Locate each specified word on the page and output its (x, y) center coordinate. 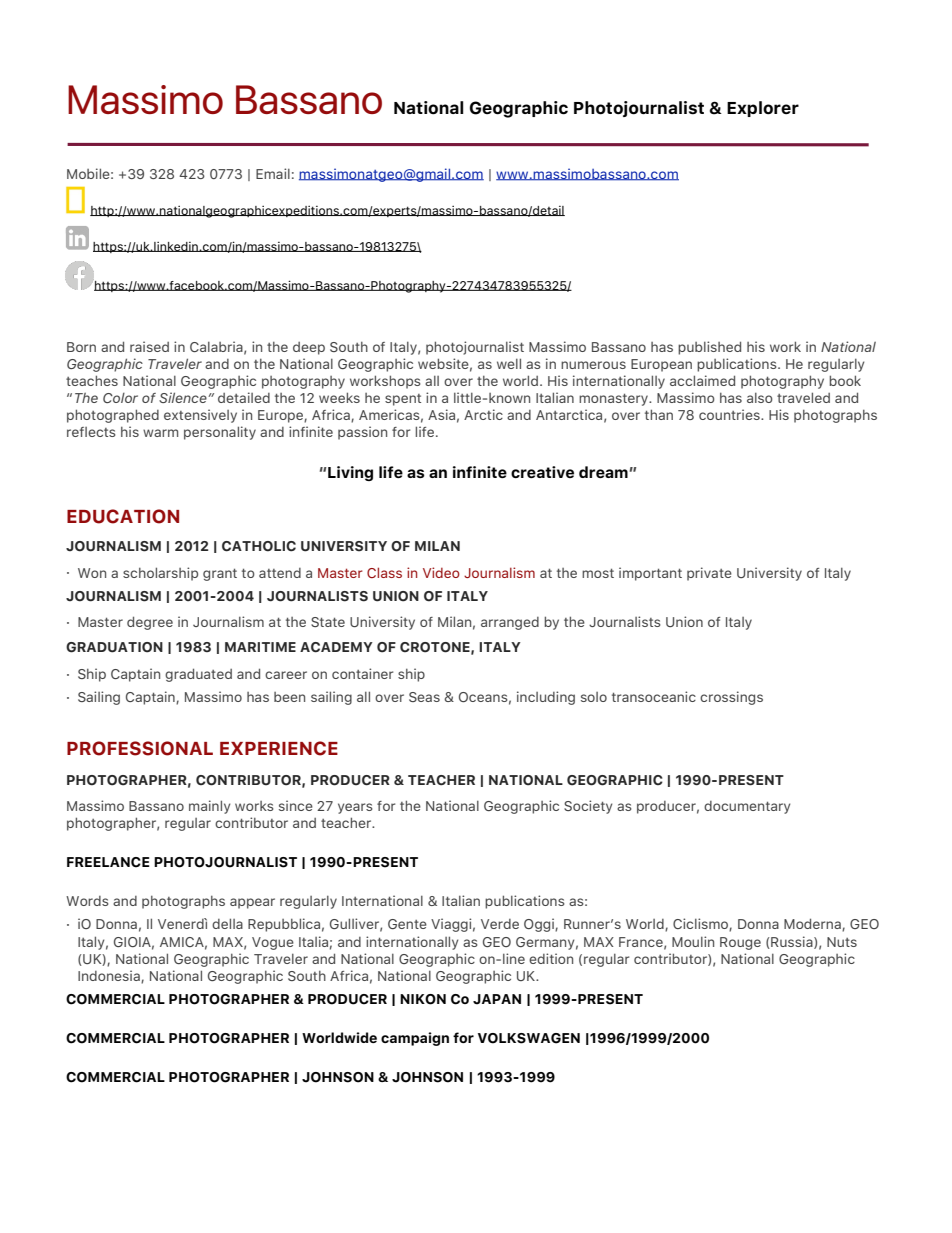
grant (220, 574)
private (709, 574)
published (709, 348)
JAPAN (497, 999)
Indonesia (110, 976)
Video (441, 572)
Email (273, 173)
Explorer (763, 109)
